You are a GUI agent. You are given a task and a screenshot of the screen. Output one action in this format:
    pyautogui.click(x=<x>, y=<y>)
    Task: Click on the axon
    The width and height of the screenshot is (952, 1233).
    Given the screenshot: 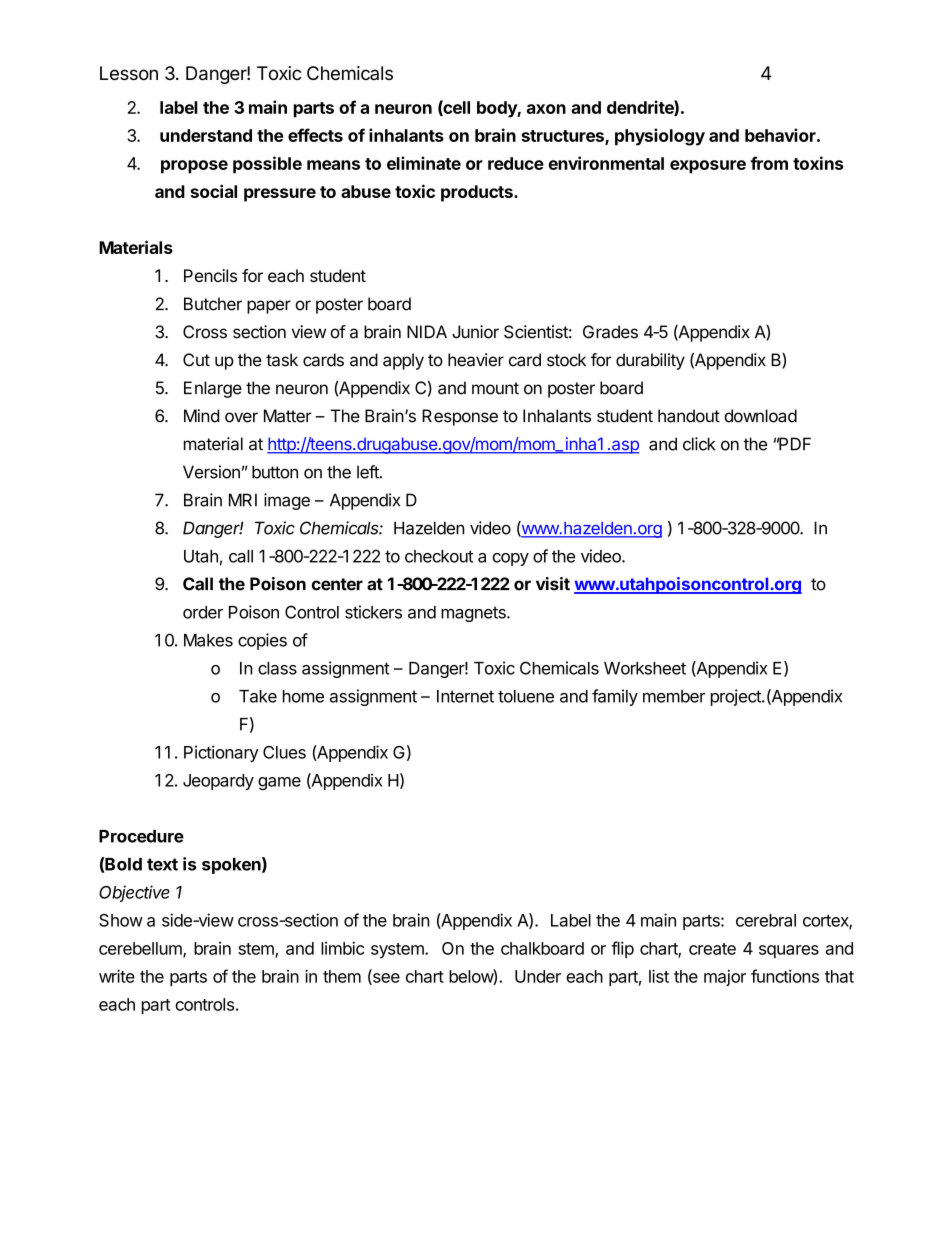 What is the action you would take?
    pyautogui.click(x=546, y=109)
